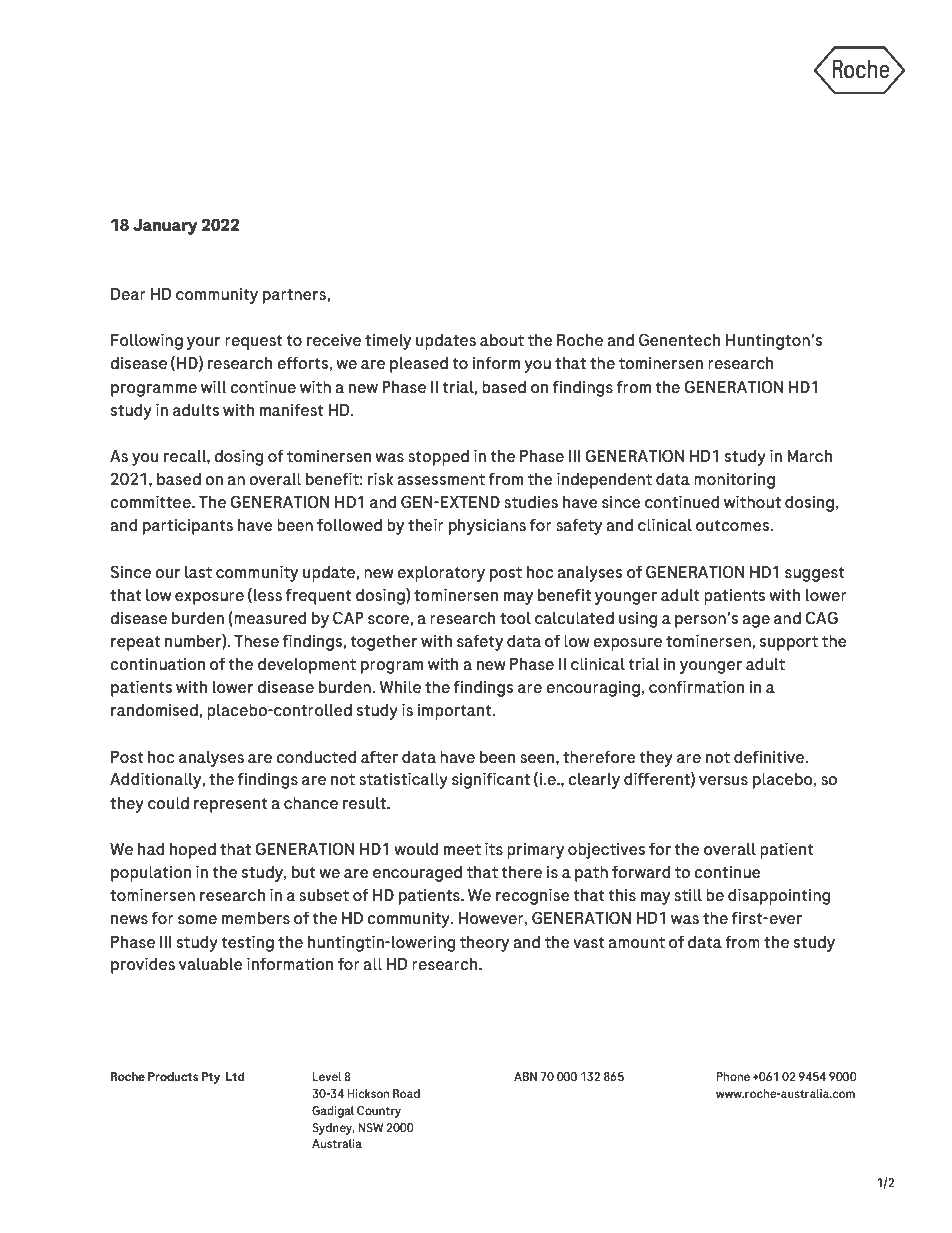 This page has height=1233, width=952. What do you see at coordinates (502, 340) in the page?
I see `about` at bounding box center [502, 340].
